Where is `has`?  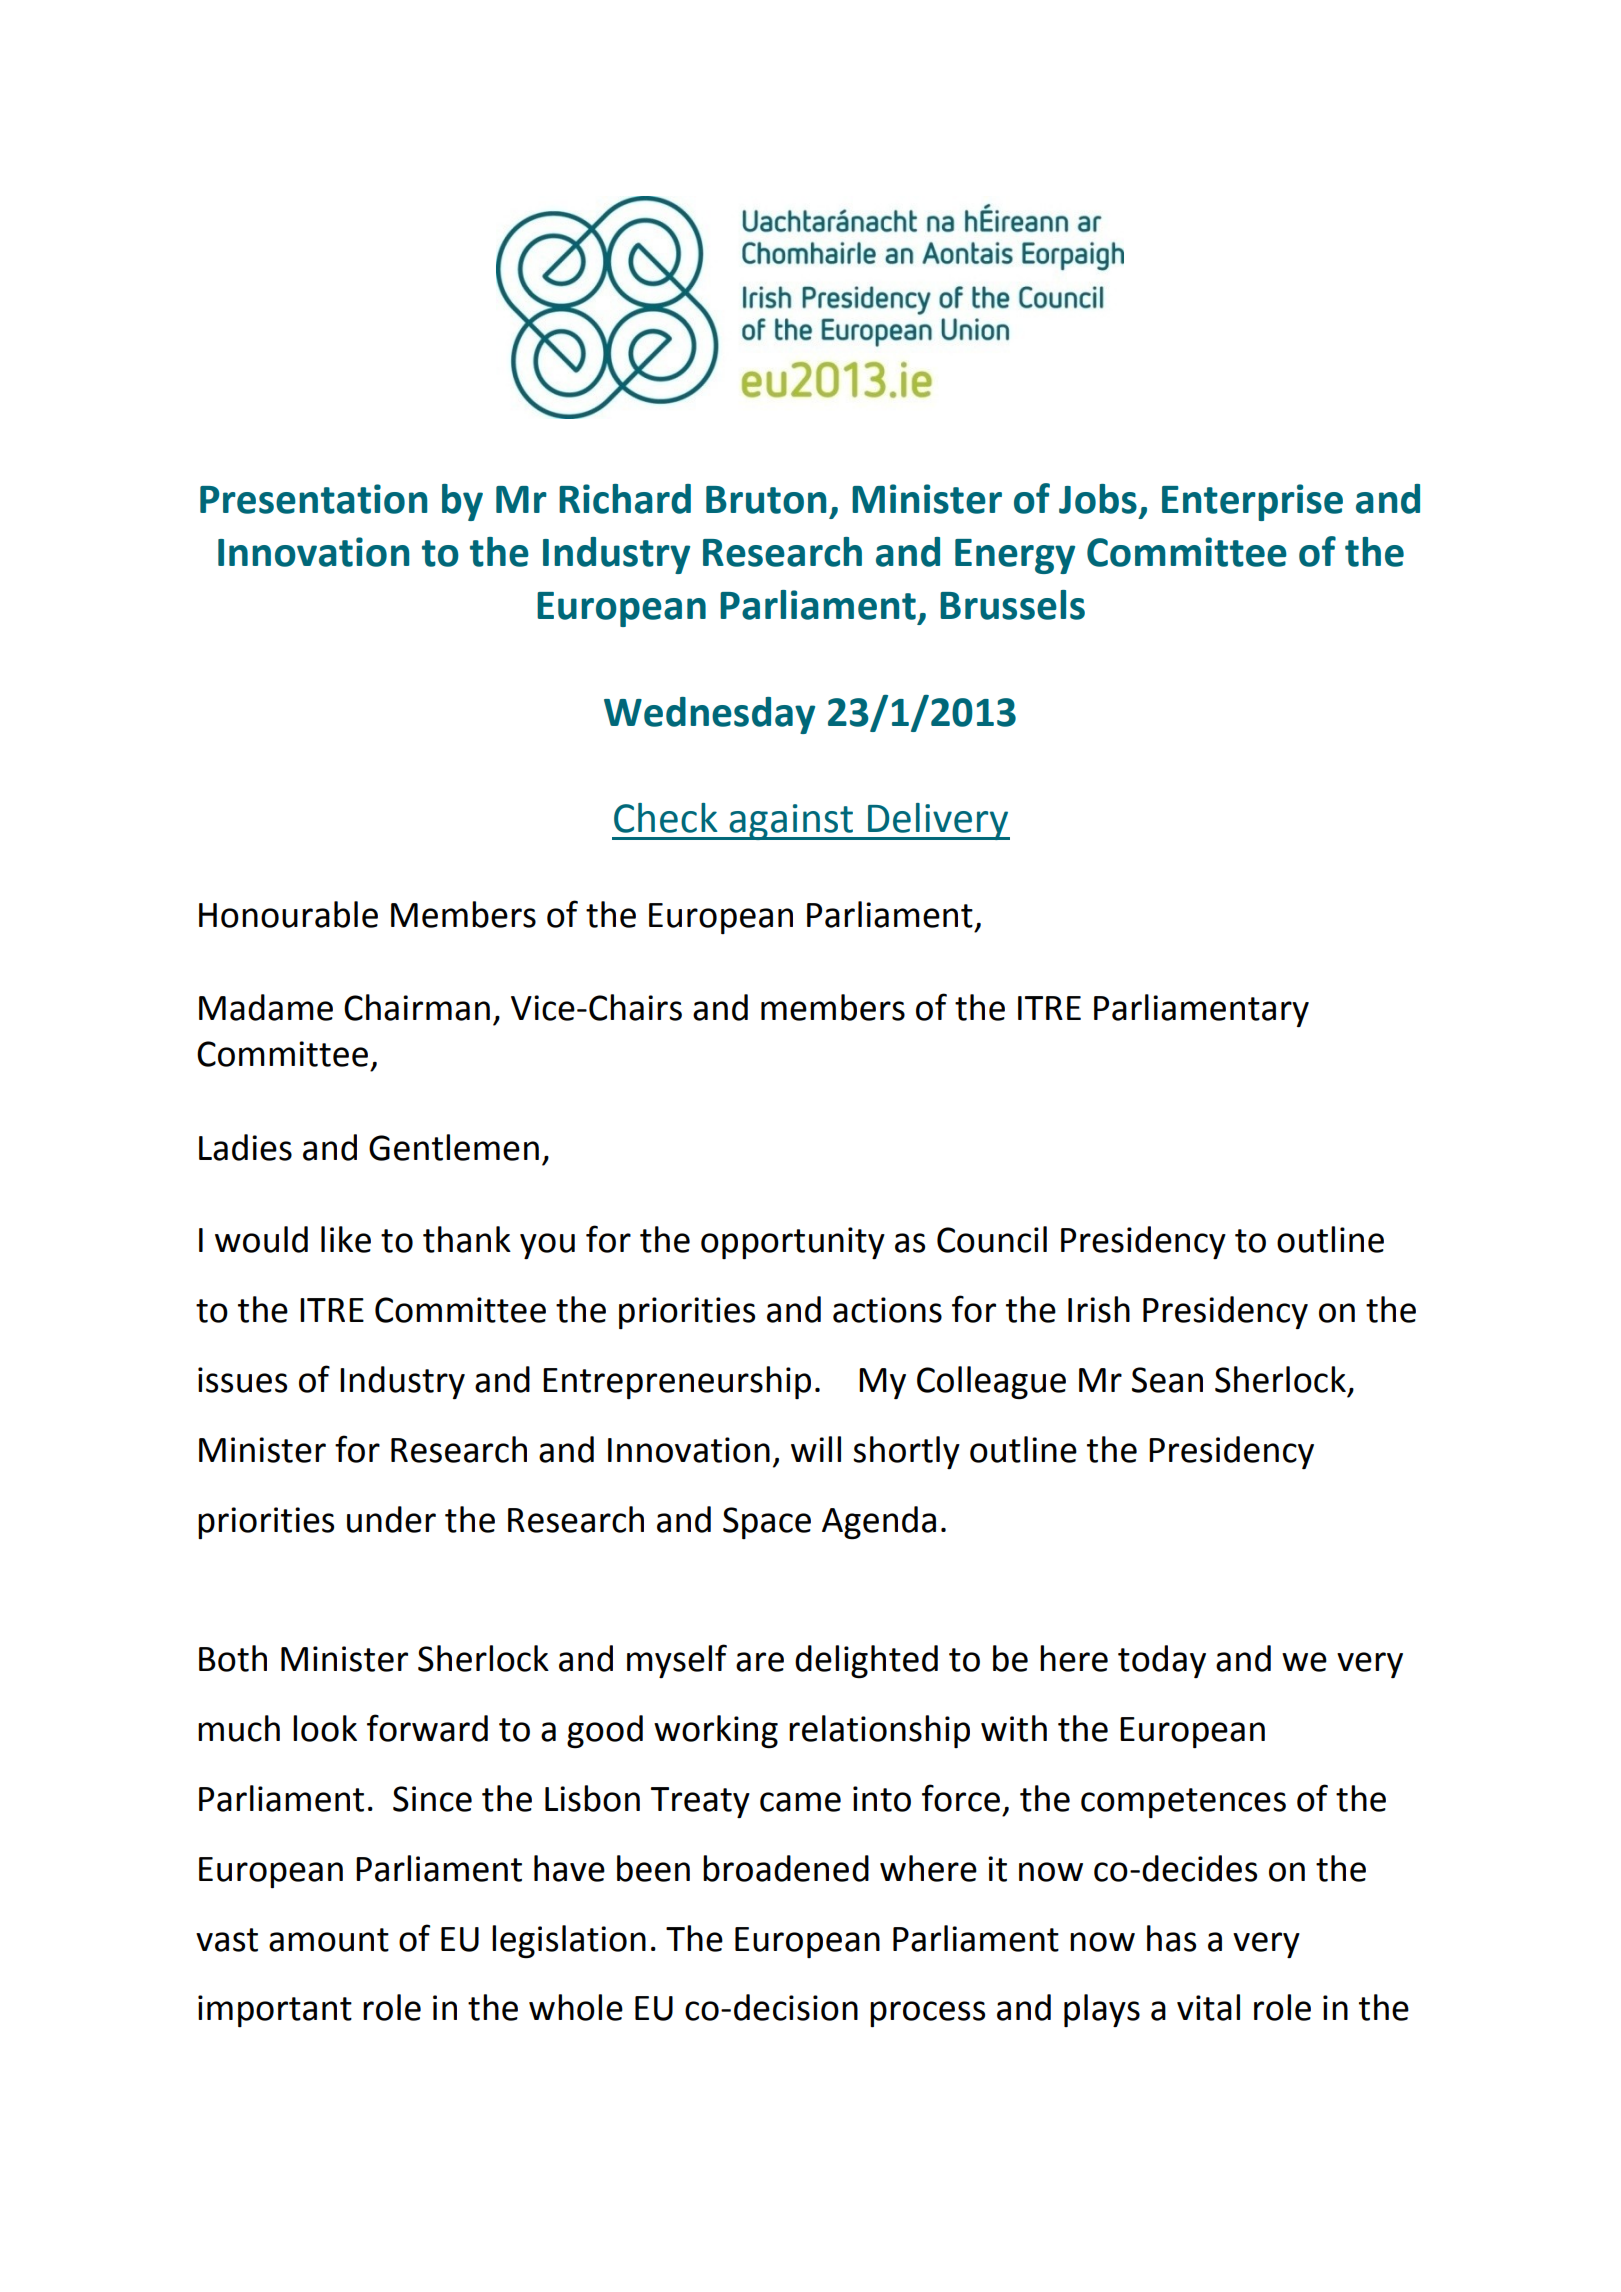 has is located at coordinates (1171, 1938).
